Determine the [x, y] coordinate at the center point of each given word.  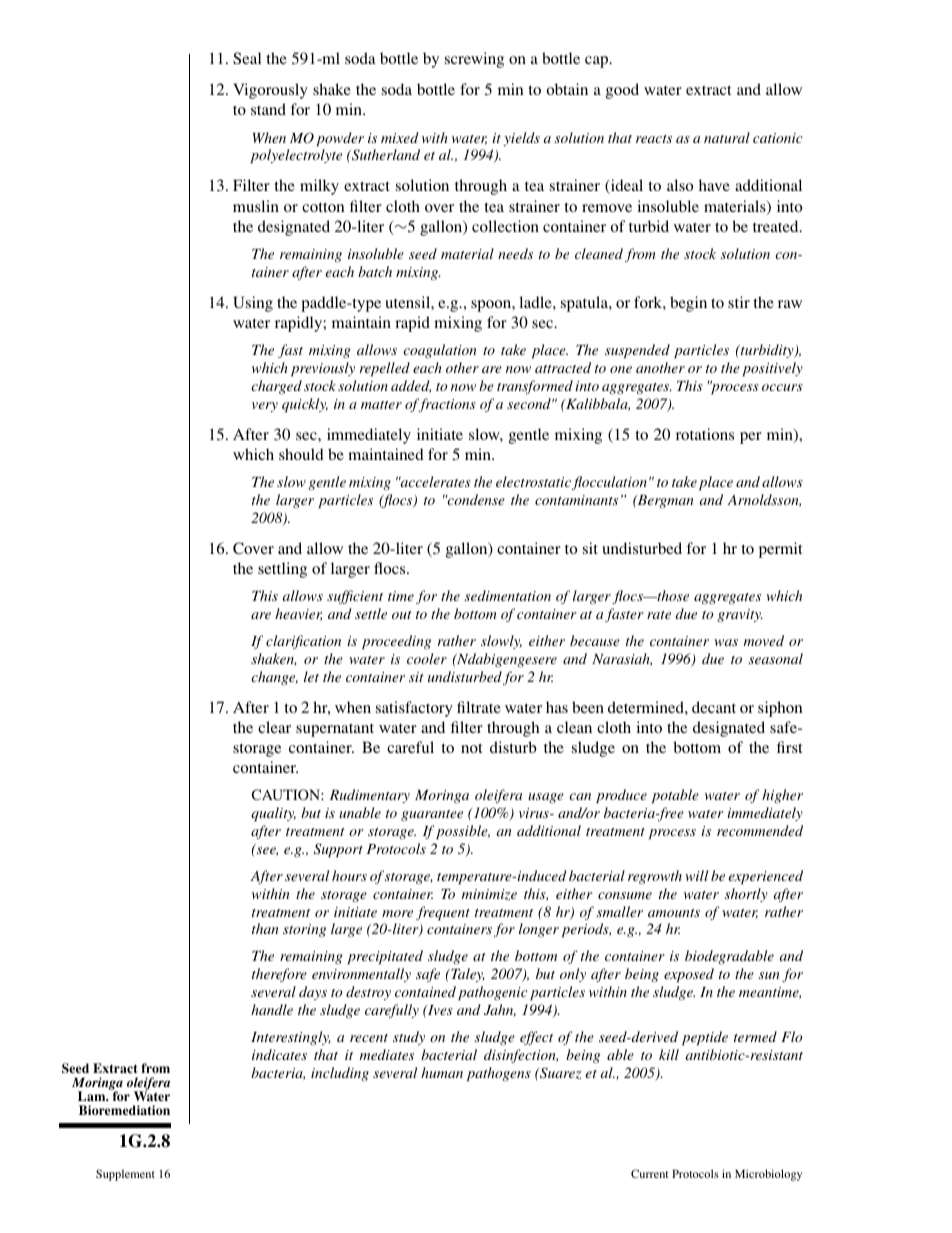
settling [282, 570]
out [402, 615]
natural [727, 137]
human [442, 1072]
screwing [474, 60]
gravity [740, 615]
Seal [247, 58]
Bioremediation [124, 1110]
